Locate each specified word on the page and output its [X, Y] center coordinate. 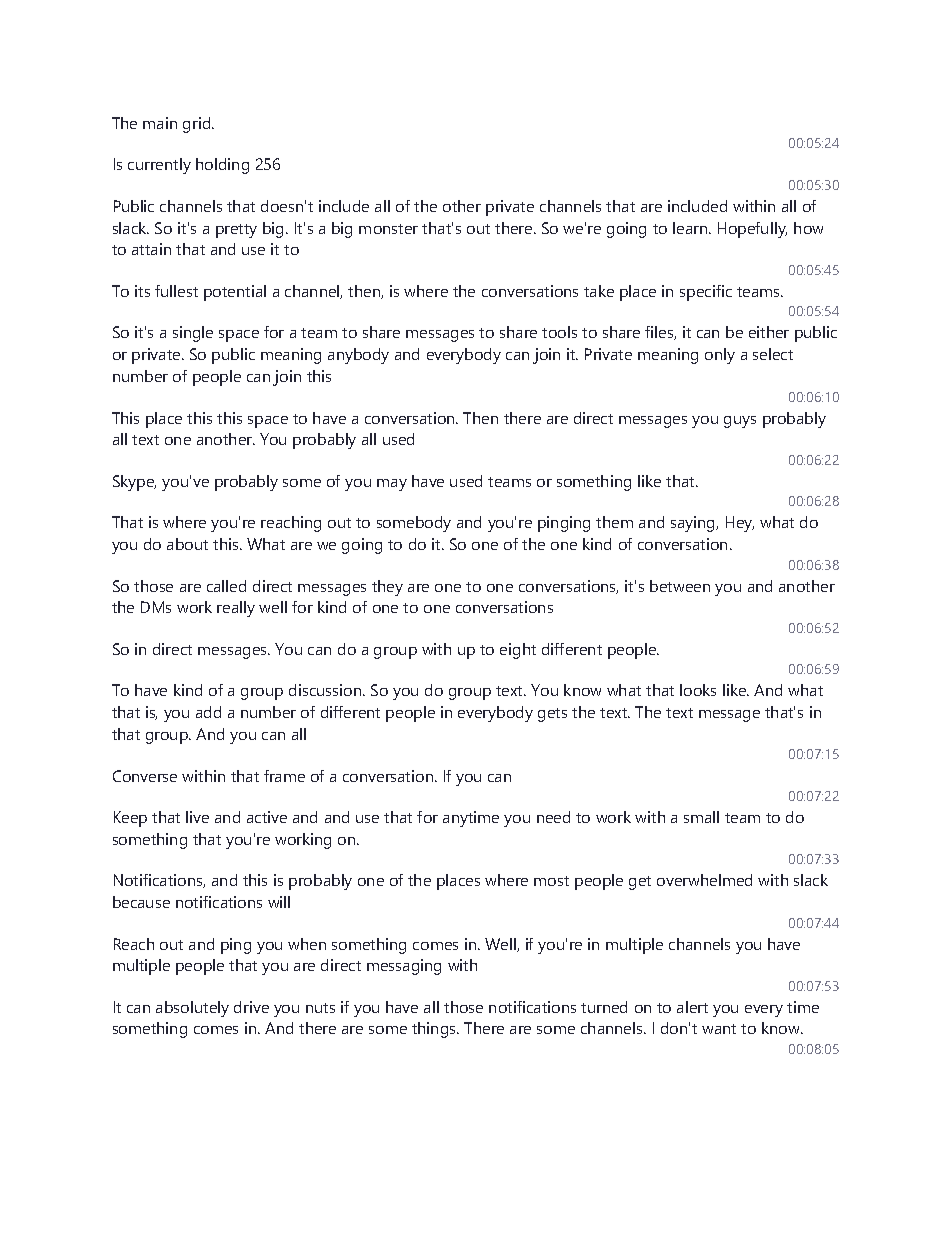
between [680, 586]
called [226, 586]
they [387, 588]
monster [388, 229]
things [435, 1030]
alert [692, 1007]
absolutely [192, 1009]
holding [222, 166]
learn [691, 228]
